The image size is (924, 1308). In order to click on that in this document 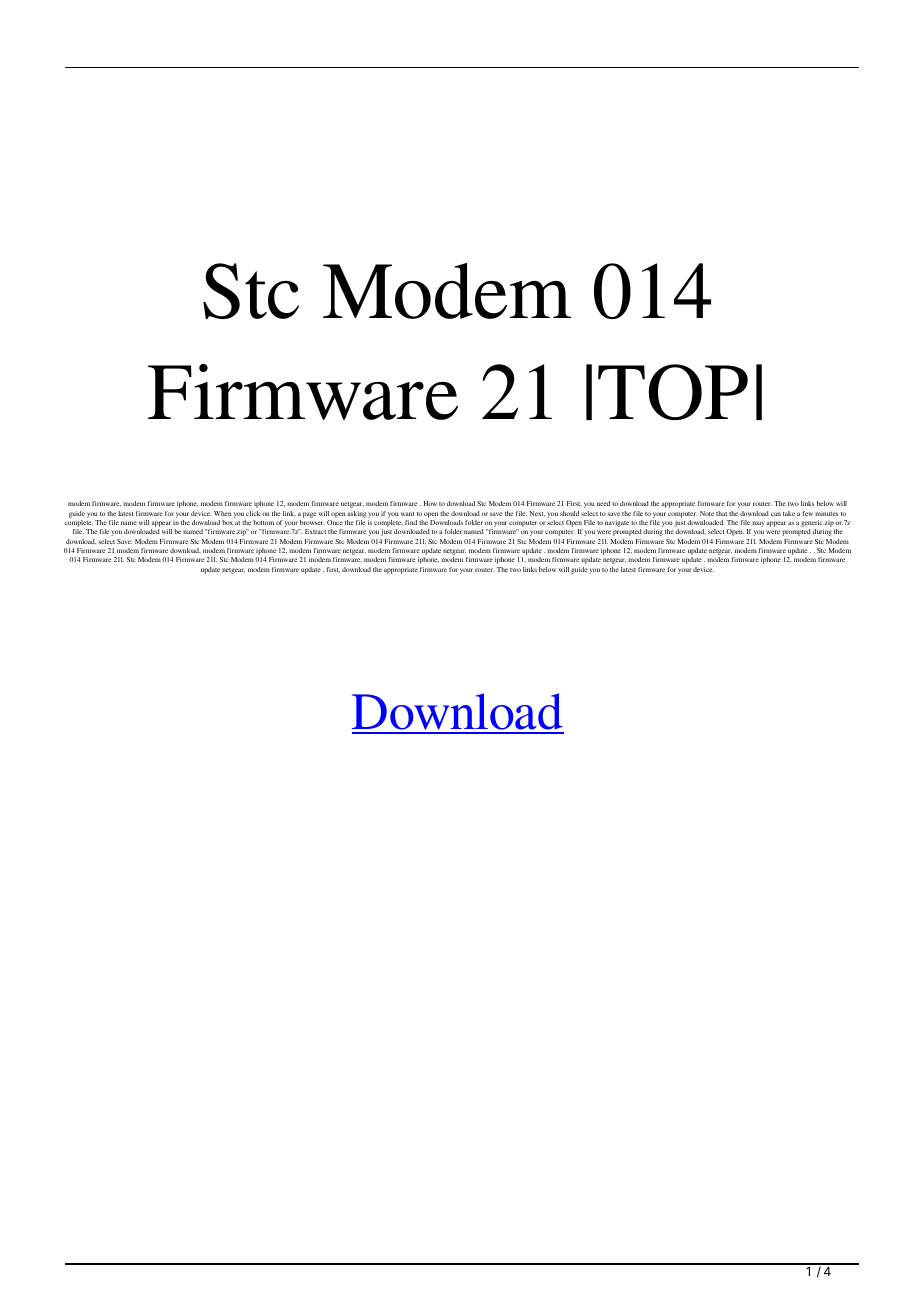, I will do `click(721, 513)`.
